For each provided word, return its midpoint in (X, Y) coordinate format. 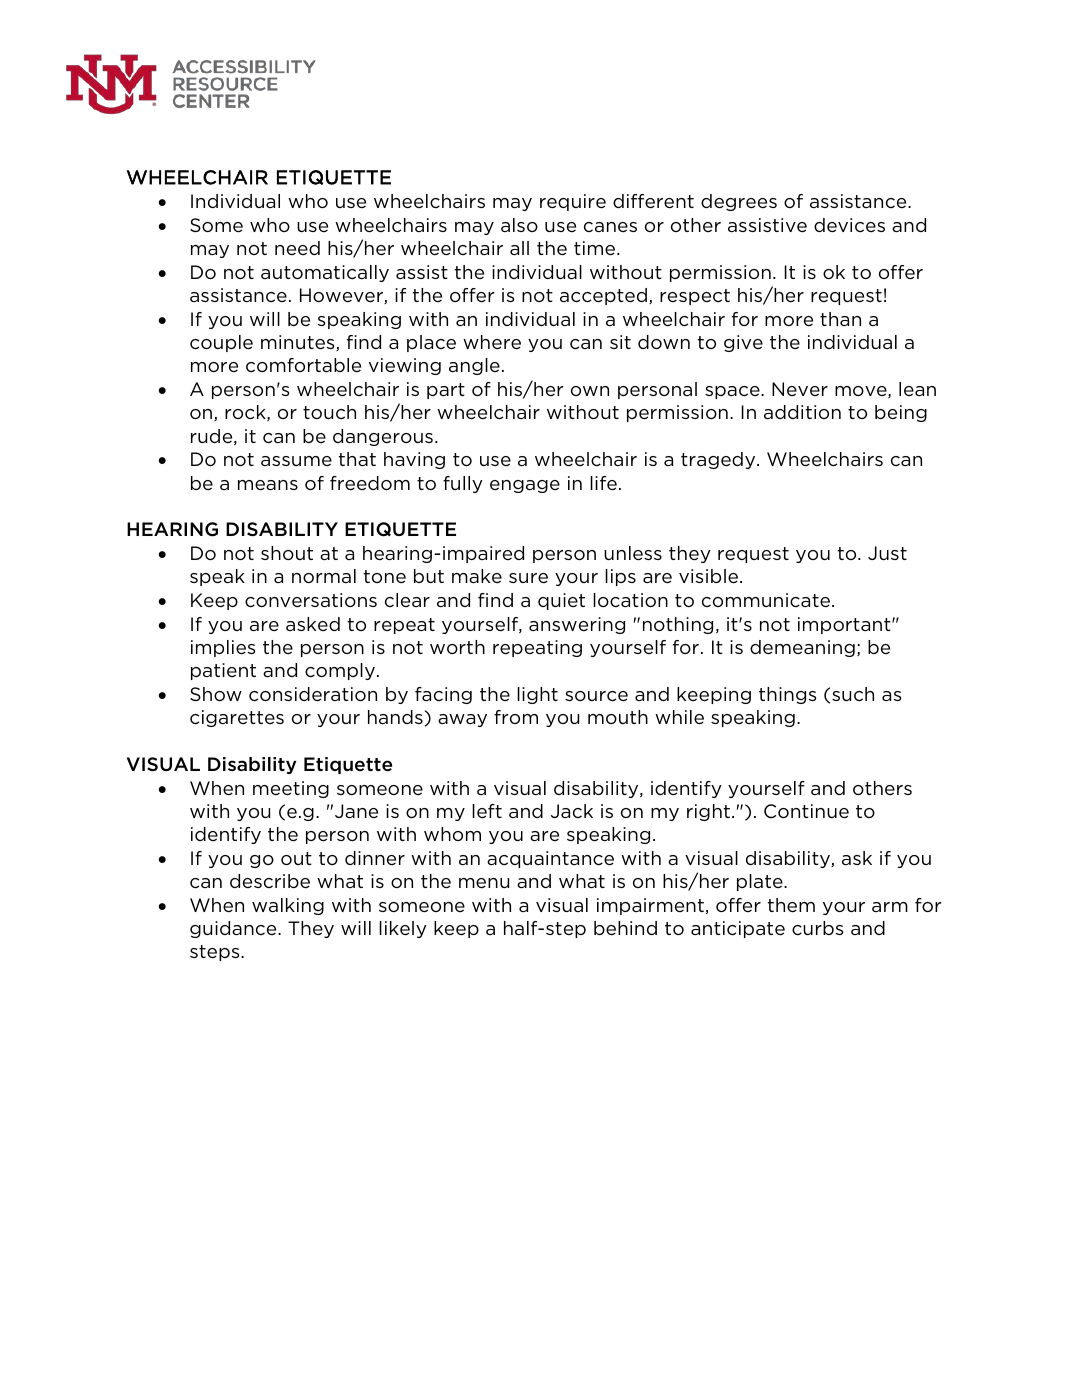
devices (849, 225)
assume (296, 461)
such (853, 694)
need (297, 248)
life (603, 483)
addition (802, 412)
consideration (313, 694)
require (573, 202)
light (537, 695)
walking (288, 906)
